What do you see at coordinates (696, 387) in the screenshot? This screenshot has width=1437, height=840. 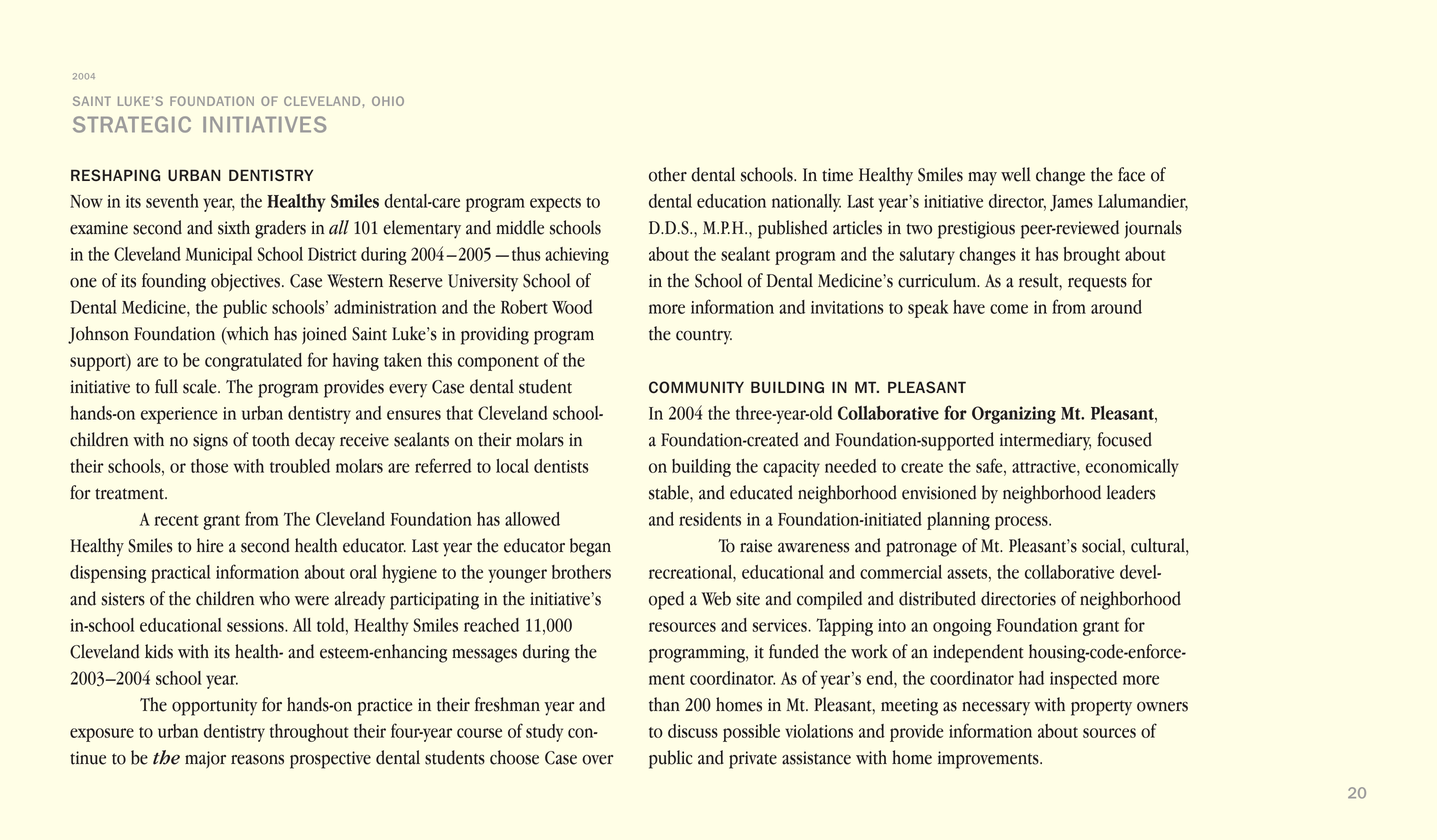 I see `COMMUNITY` at bounding box center [696, 387].
